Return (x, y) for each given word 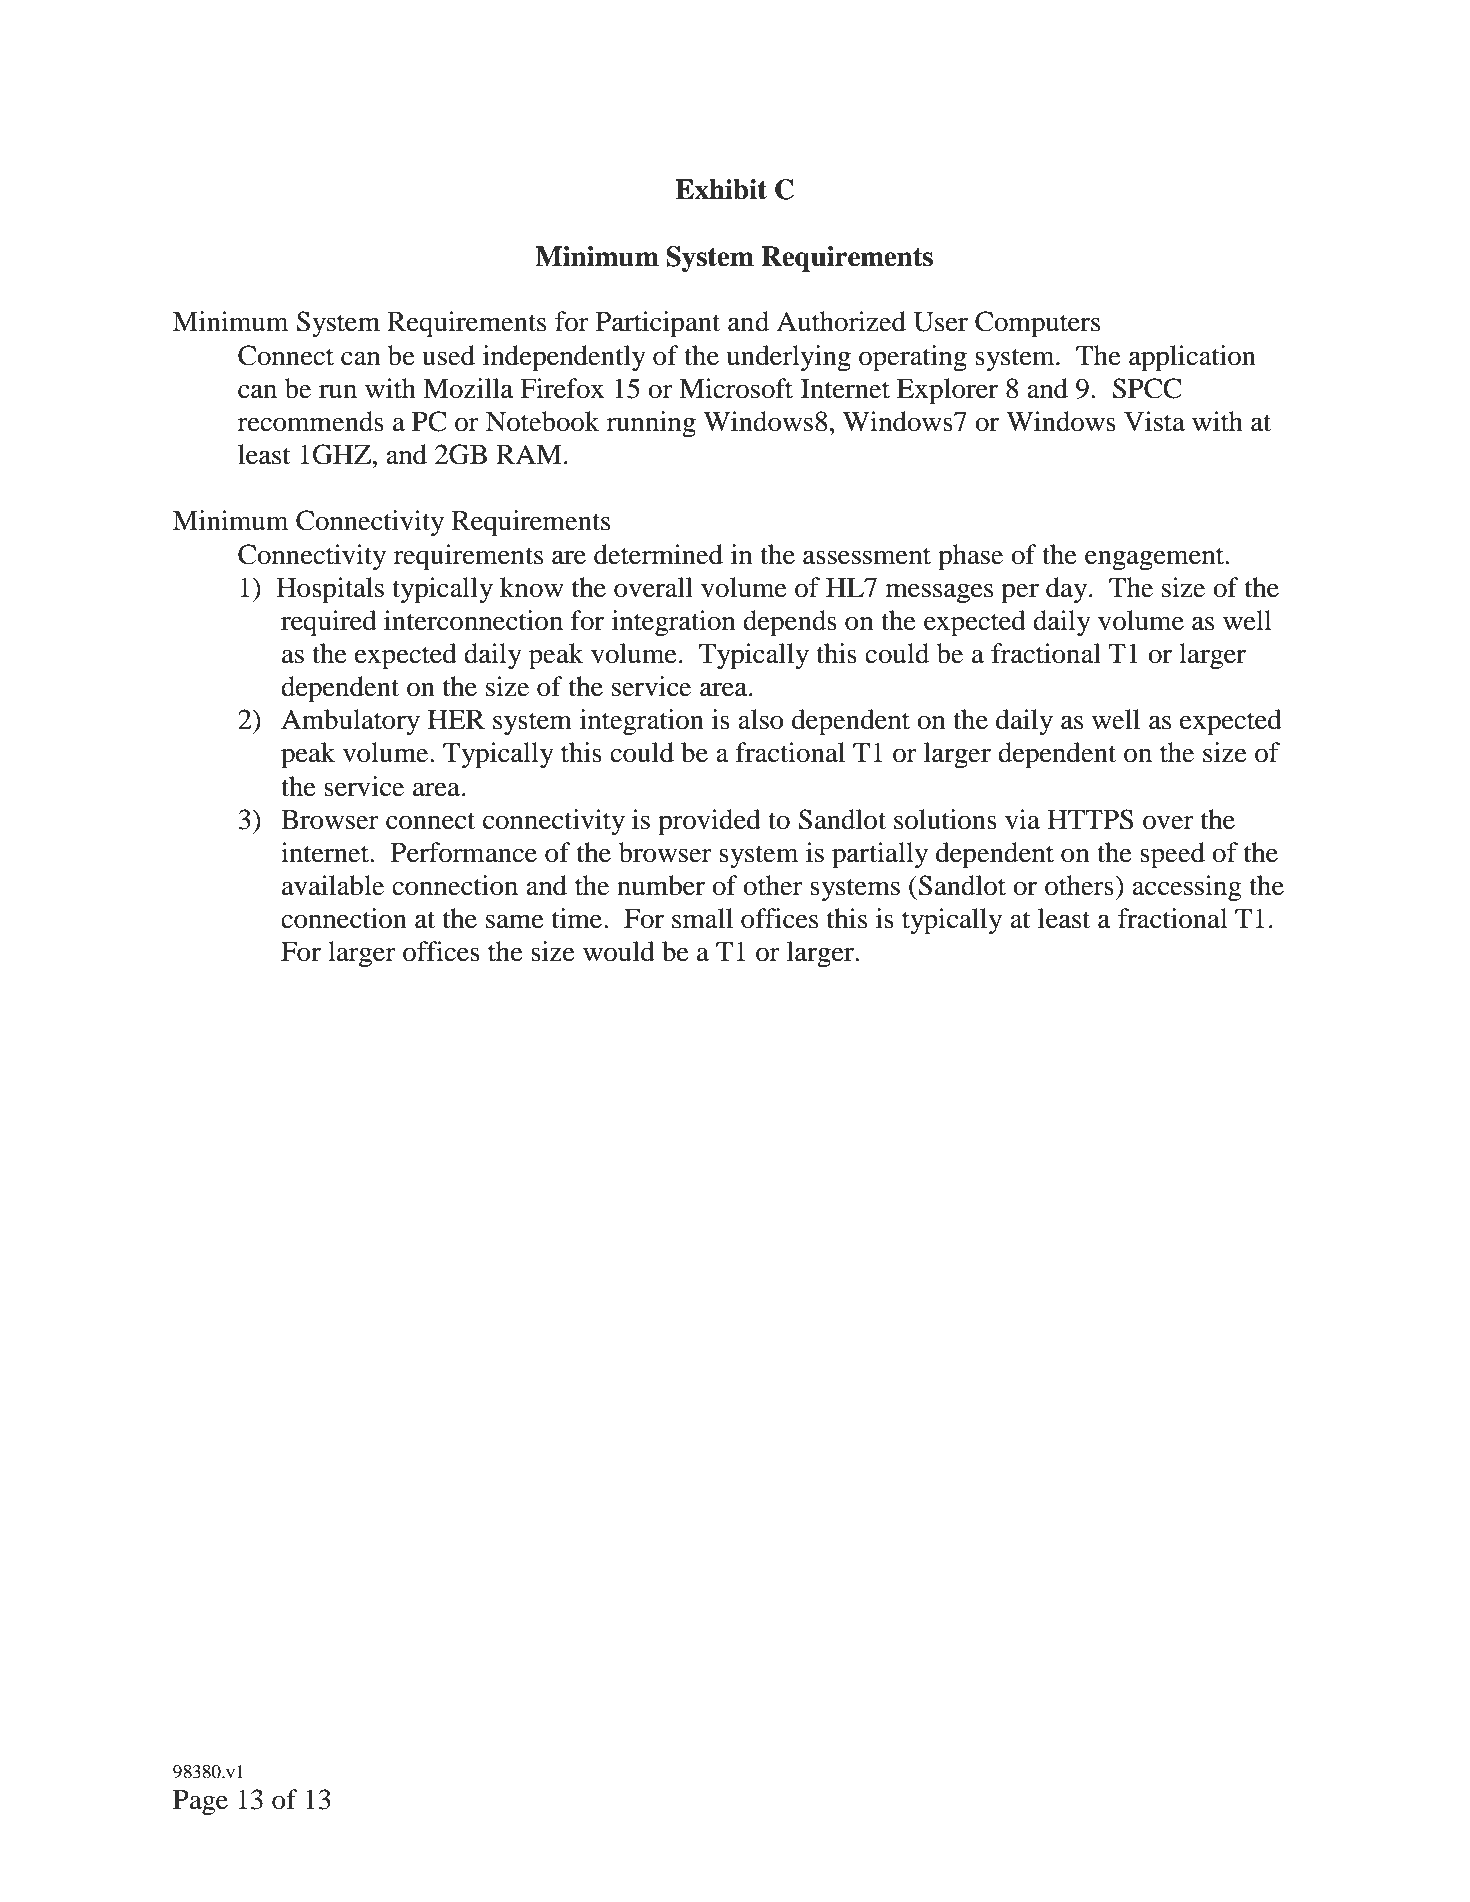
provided (709, 822)
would (619, 951)
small (702, 918)
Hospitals (330, 590)
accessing (1187, 888)
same (515, 921)
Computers (1037, 324)
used (448, 355)
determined (658, 554)
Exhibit (721, 189)
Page (200, 1803)
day (1068, 590)
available (333, 885)
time (578, 918)
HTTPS (1090, 819)
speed (1172, 855)
